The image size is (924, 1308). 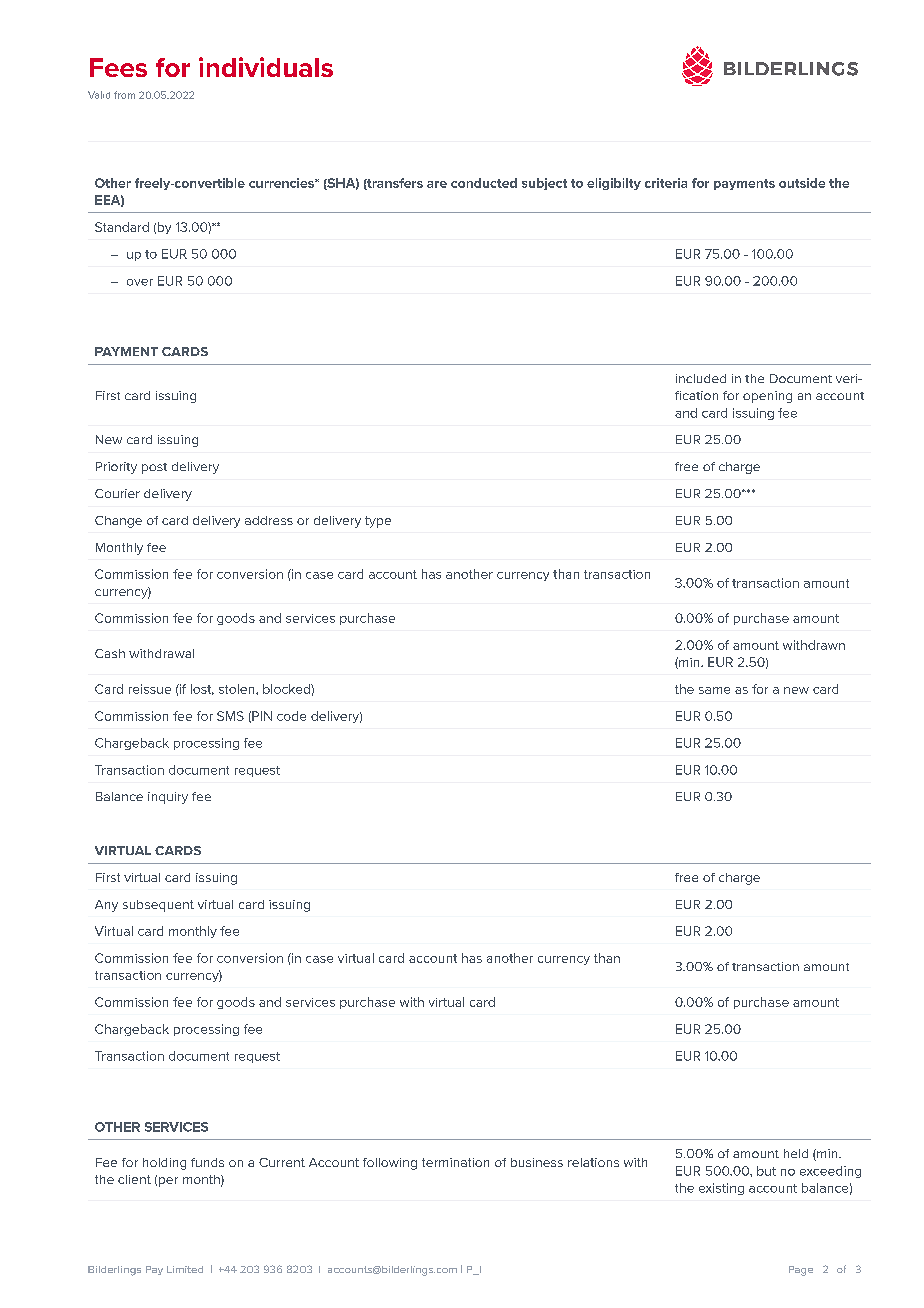 What do you see at coordinates (802, 183) in the screenshot?
I see `outside` at bounding box center [802, 183].
